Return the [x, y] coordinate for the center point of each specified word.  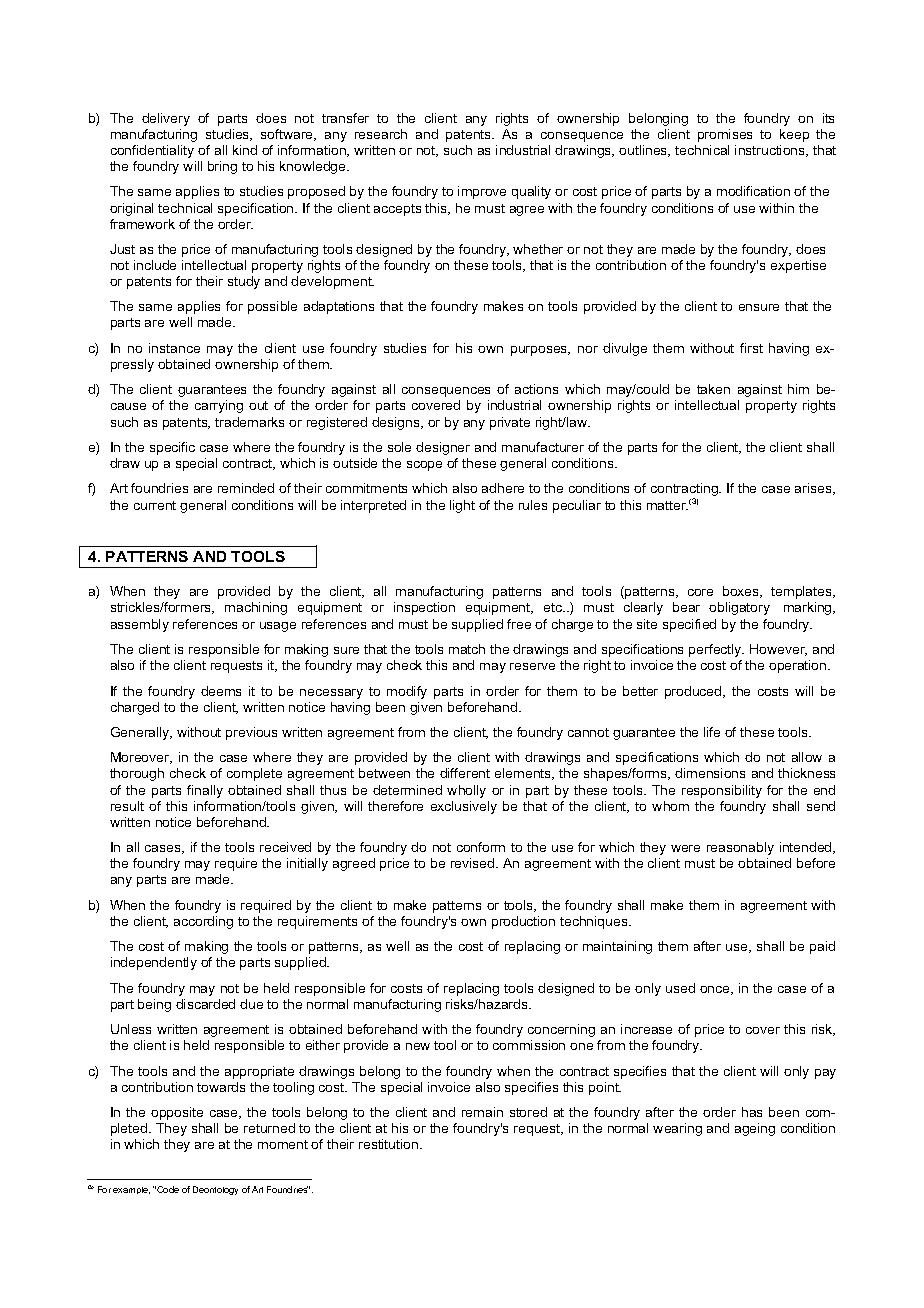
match [467, 649]
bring [222, 167]
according [203, 922]
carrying [219, 406]
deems [221, 691]
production [523, 922]
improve [482, 192]
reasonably [740, 848]
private [510, 423]
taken [713, 389]
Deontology [215, 1190]
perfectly [716, 650]
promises [725, 135]
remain [482, 1112]
